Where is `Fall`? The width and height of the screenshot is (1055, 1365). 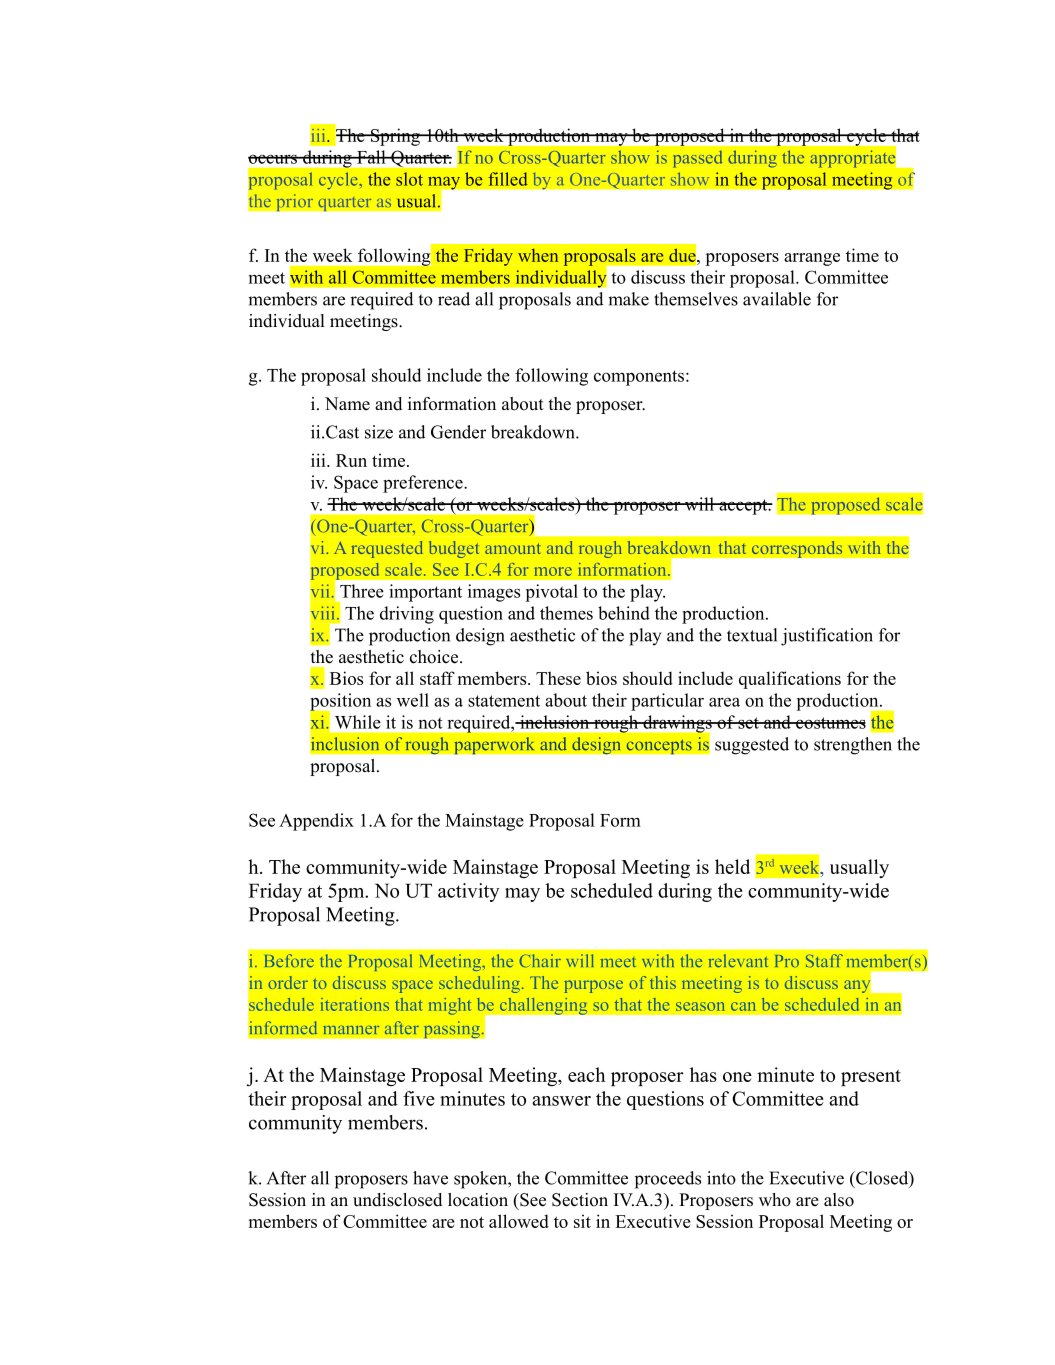 Fall is located at coordinates (371, 157).
